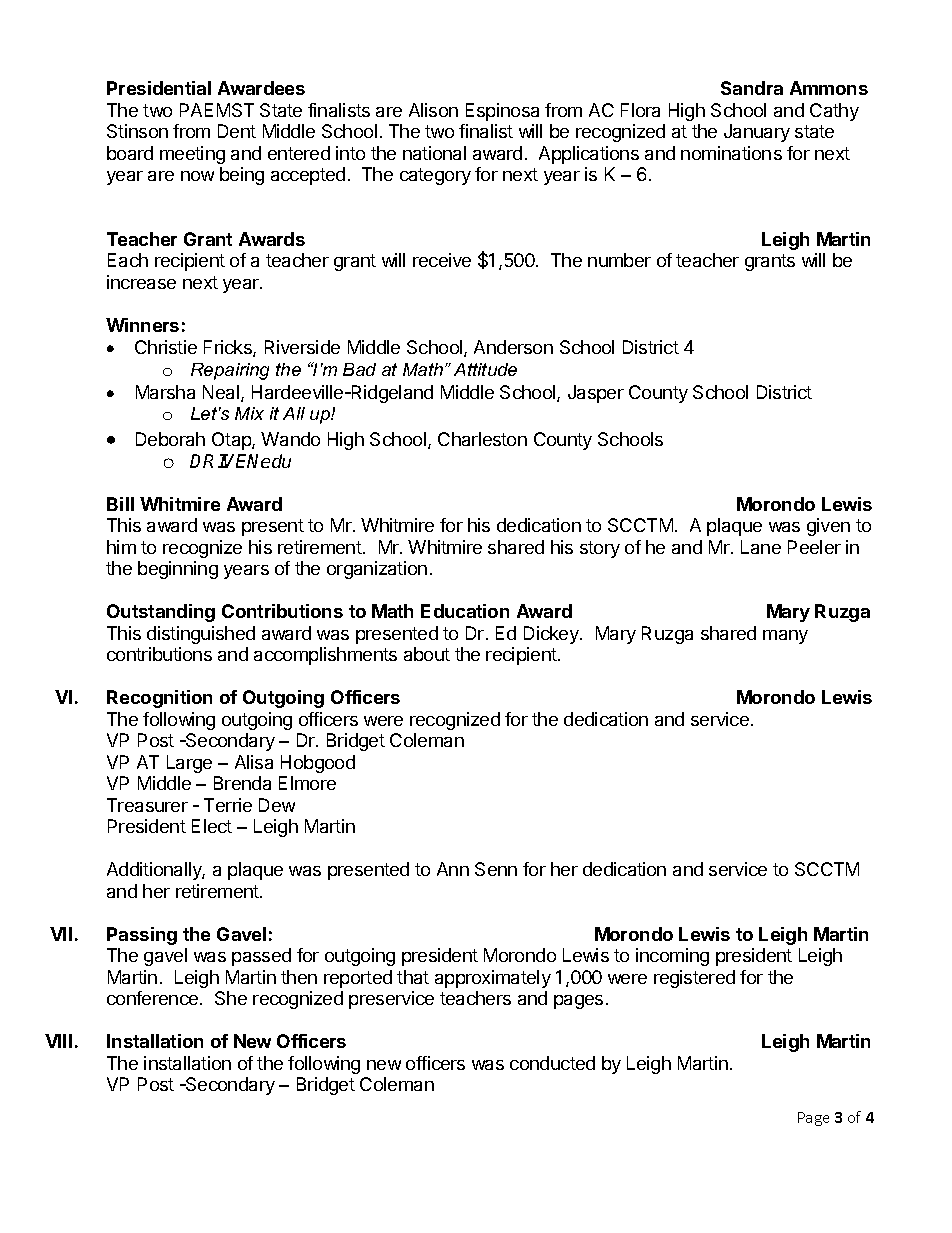 Image resolution: width=952 pixels, height=1233 pixels. What do you see at coordinates (154, 998) in the screenshot?
I see `conference` at bounding box center [154, 998].
